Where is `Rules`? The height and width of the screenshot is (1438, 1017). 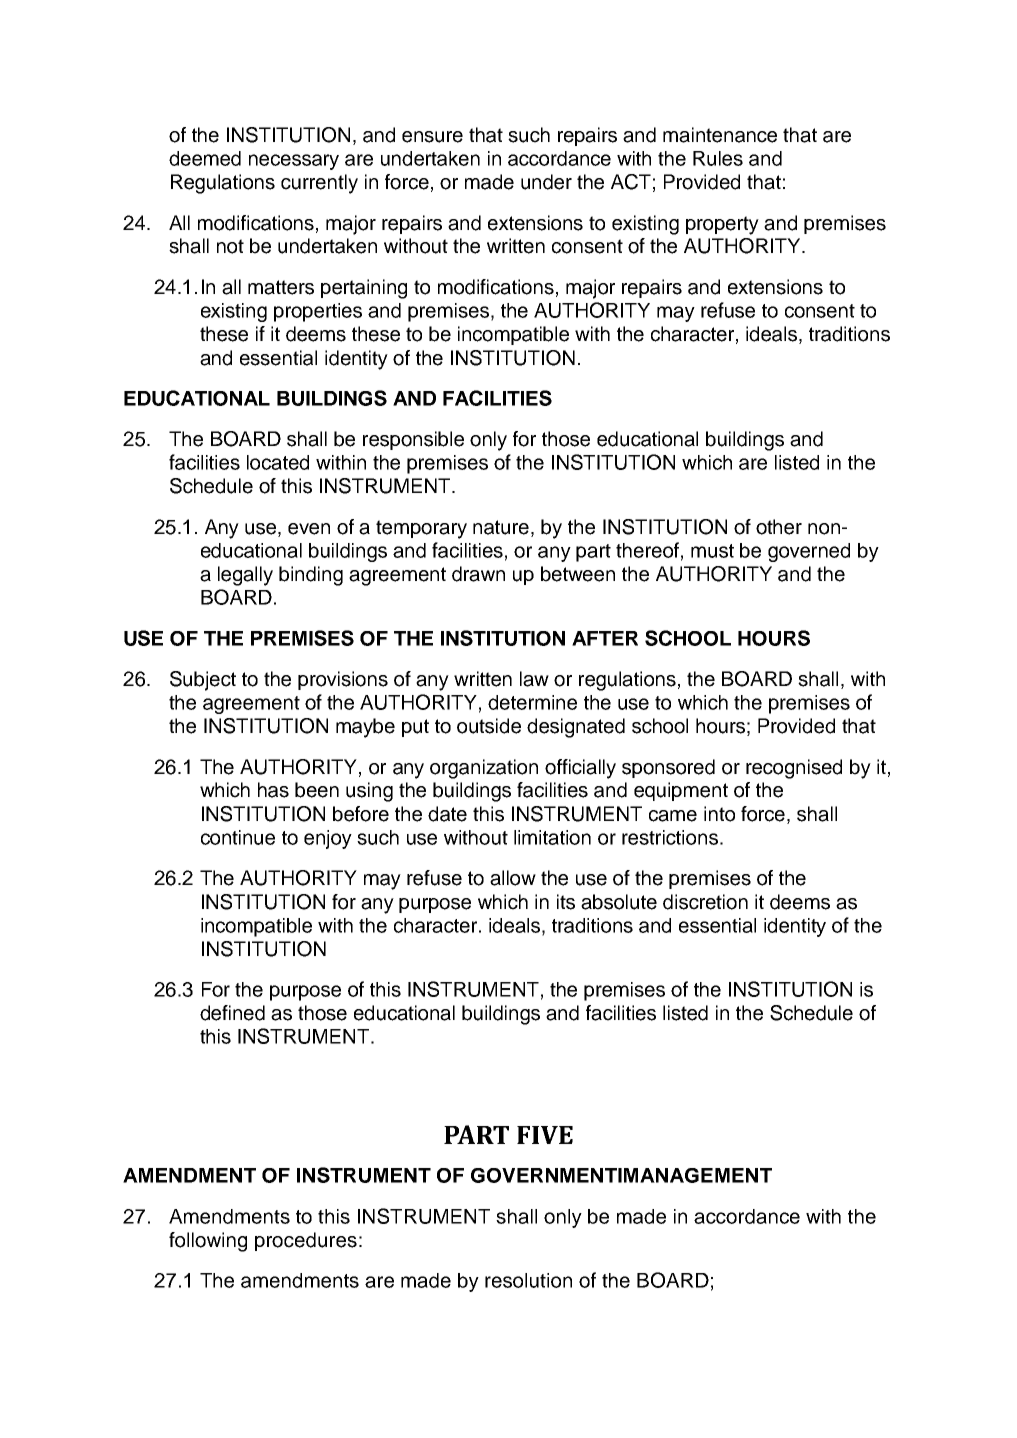
Rules is located at coordinates (718, 158).
